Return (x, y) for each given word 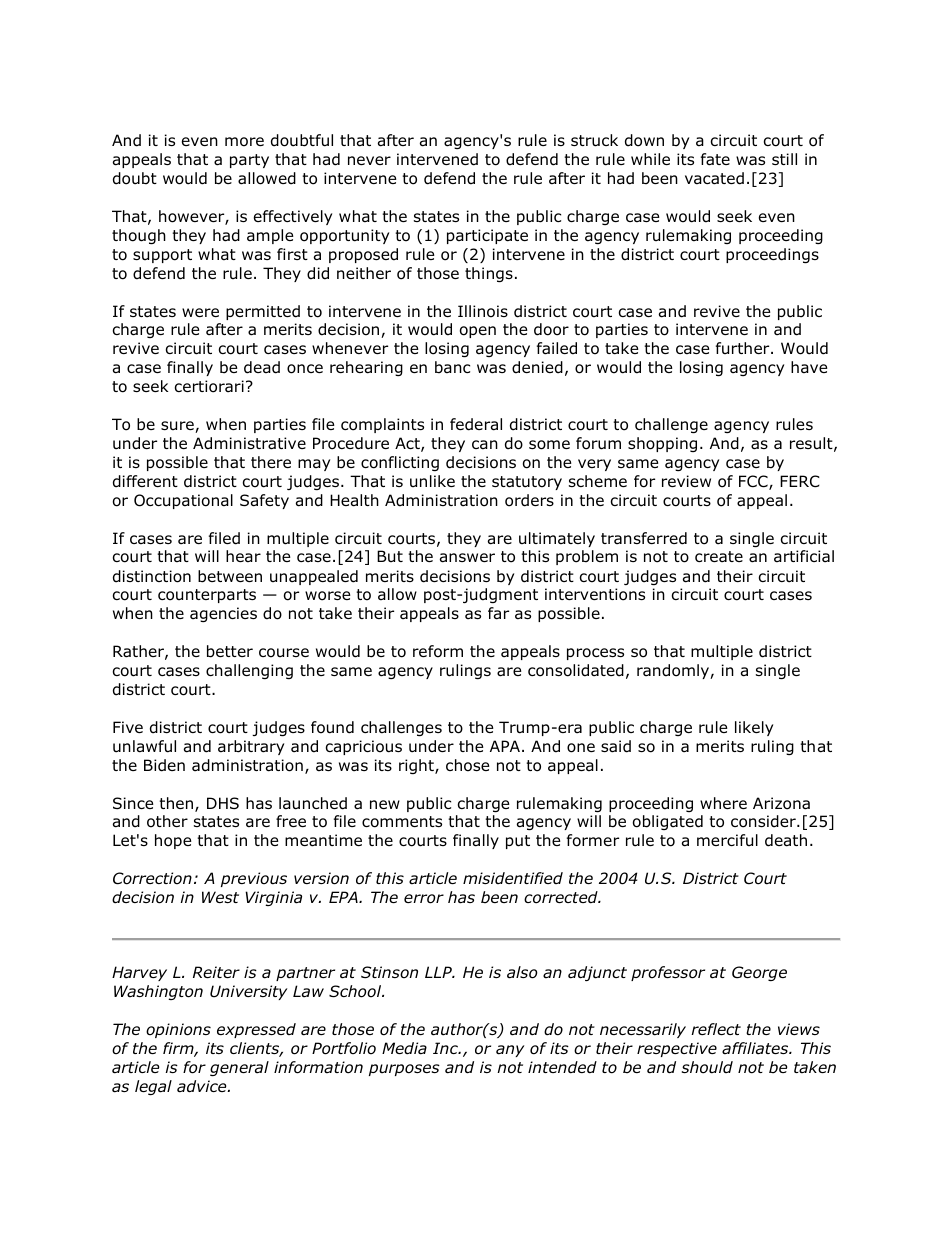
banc (452, 367)
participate (487, 236)
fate (715, 159)
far (498, 613)
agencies (223, 614)
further (744, 348)
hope (173, 841)
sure (178, 427)
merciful (727, 840)
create (719, 557)
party (249, 161)
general (239, 1068)
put (518, 842)
